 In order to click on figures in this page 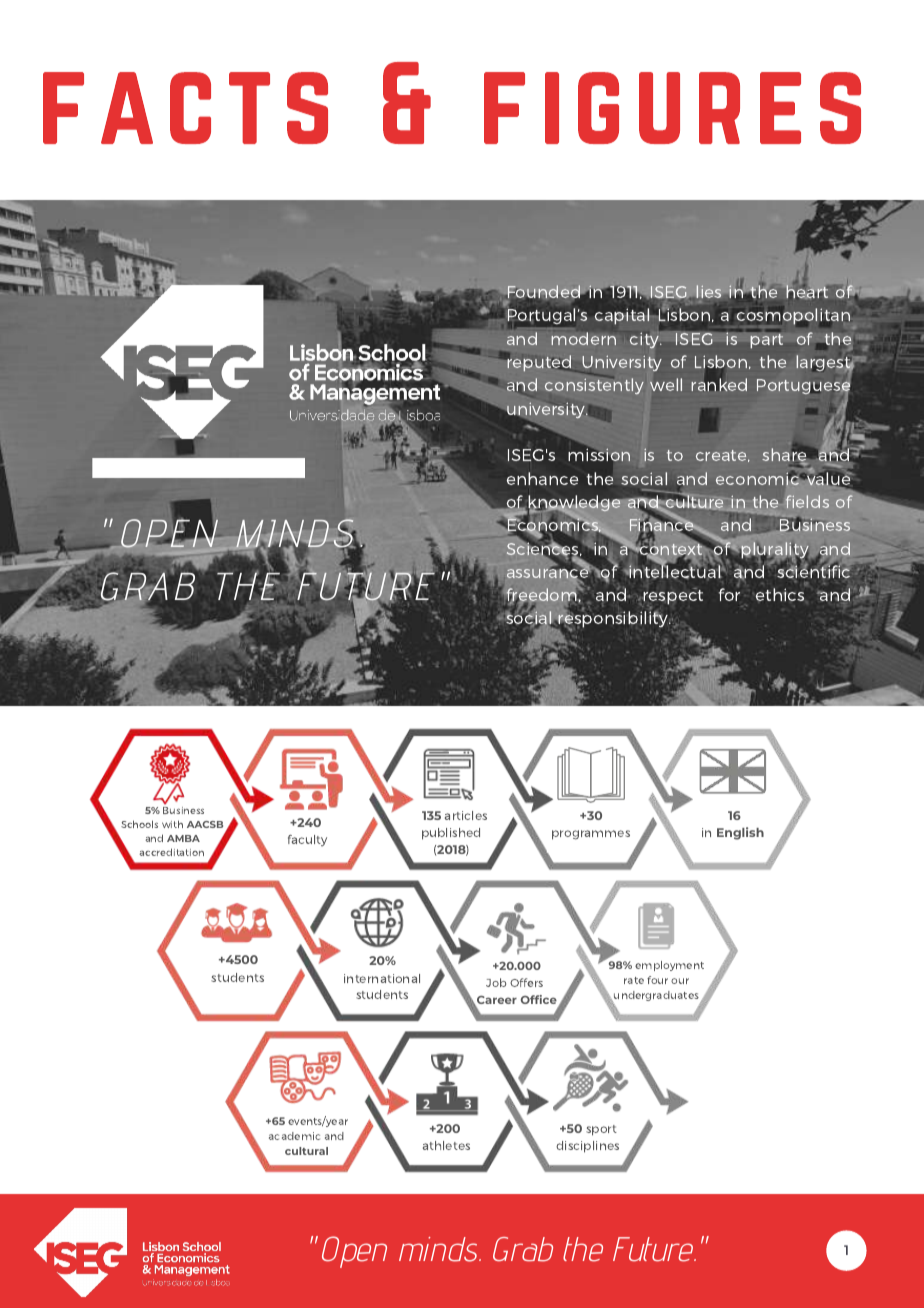, I will do `click(672, 108)`.
